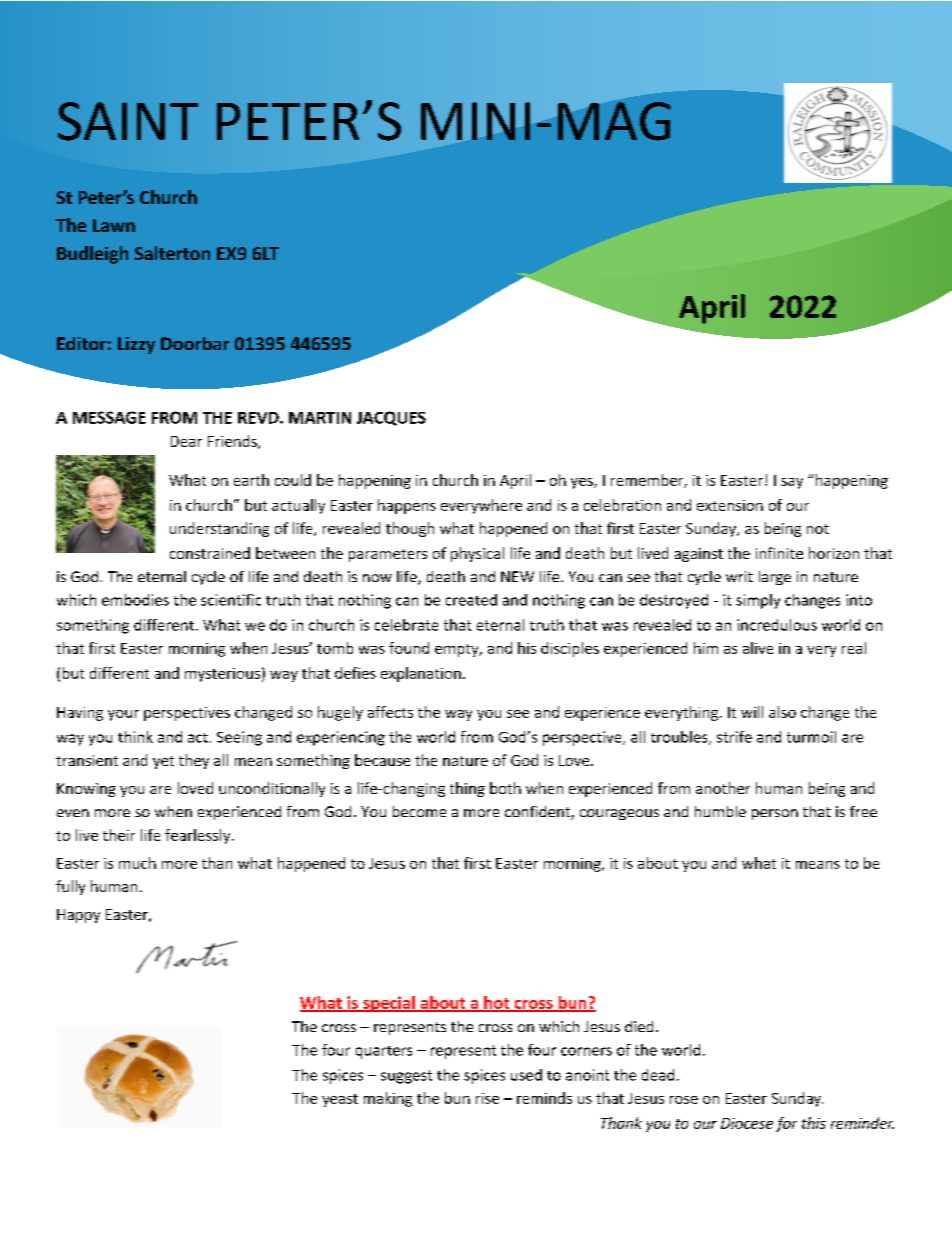  Describe the element at coordinates (114, 225) in the screenshot. I see `Lawn` at that location.
